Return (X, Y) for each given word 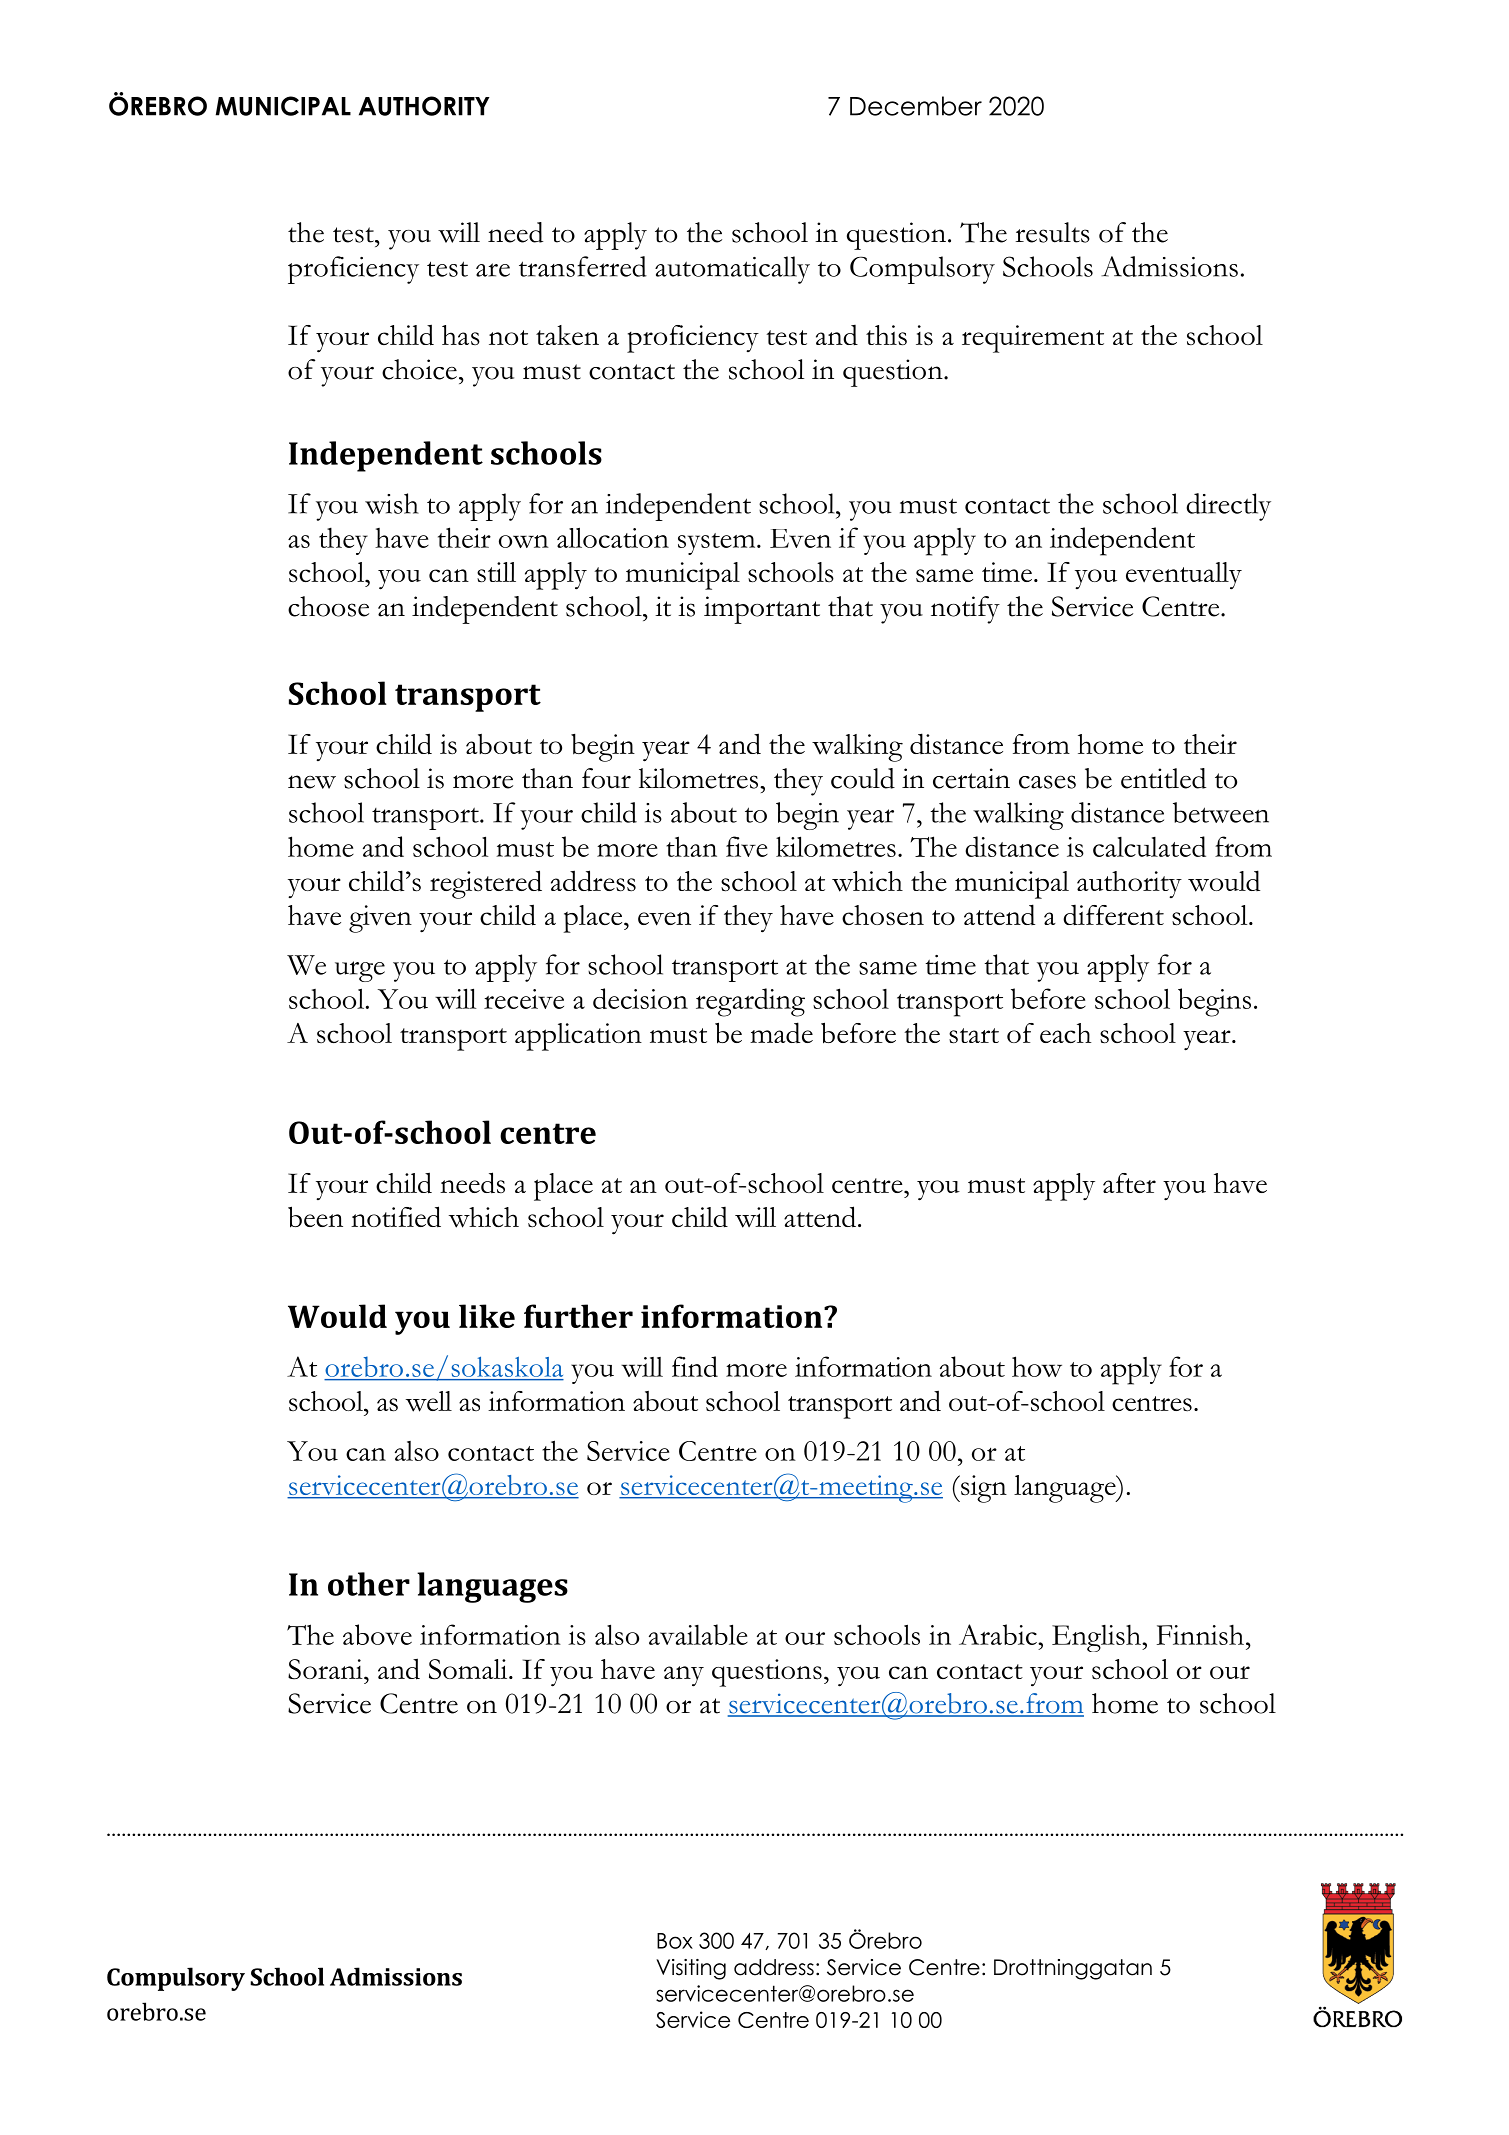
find (695, 1366)
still (496, 572)
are (493, 270)
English (1097, 1638)
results (1053, 232)
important (762, 610)
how (1037, 1366)
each (1065, 1033)
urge (360, 971)
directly (1228, 507)
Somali (469, 1669)
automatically (732, 270)
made (781, 1032)
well (429, 1401)
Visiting (691, 1969)
